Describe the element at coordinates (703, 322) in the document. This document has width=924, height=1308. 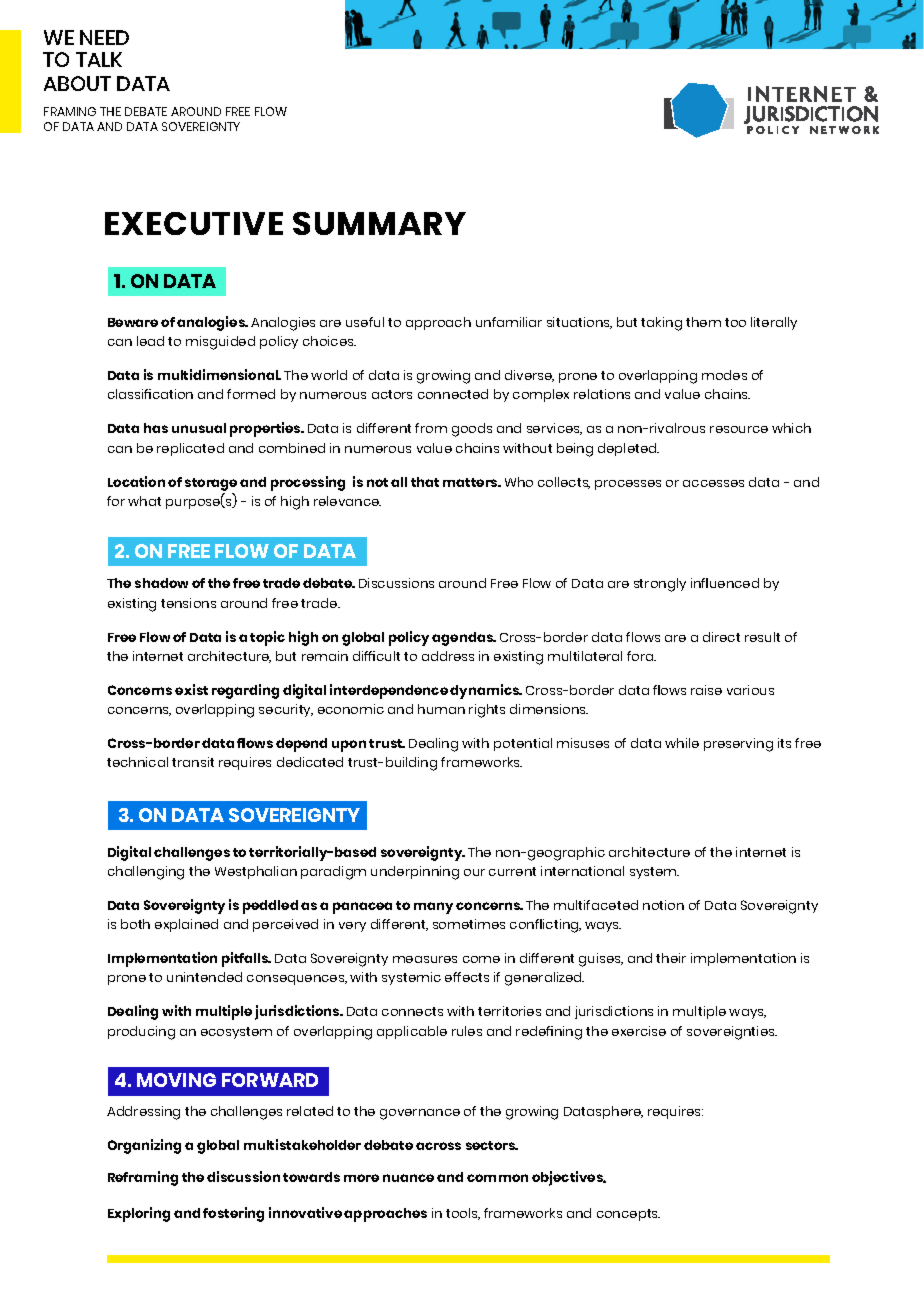
I see `them` at that location.
